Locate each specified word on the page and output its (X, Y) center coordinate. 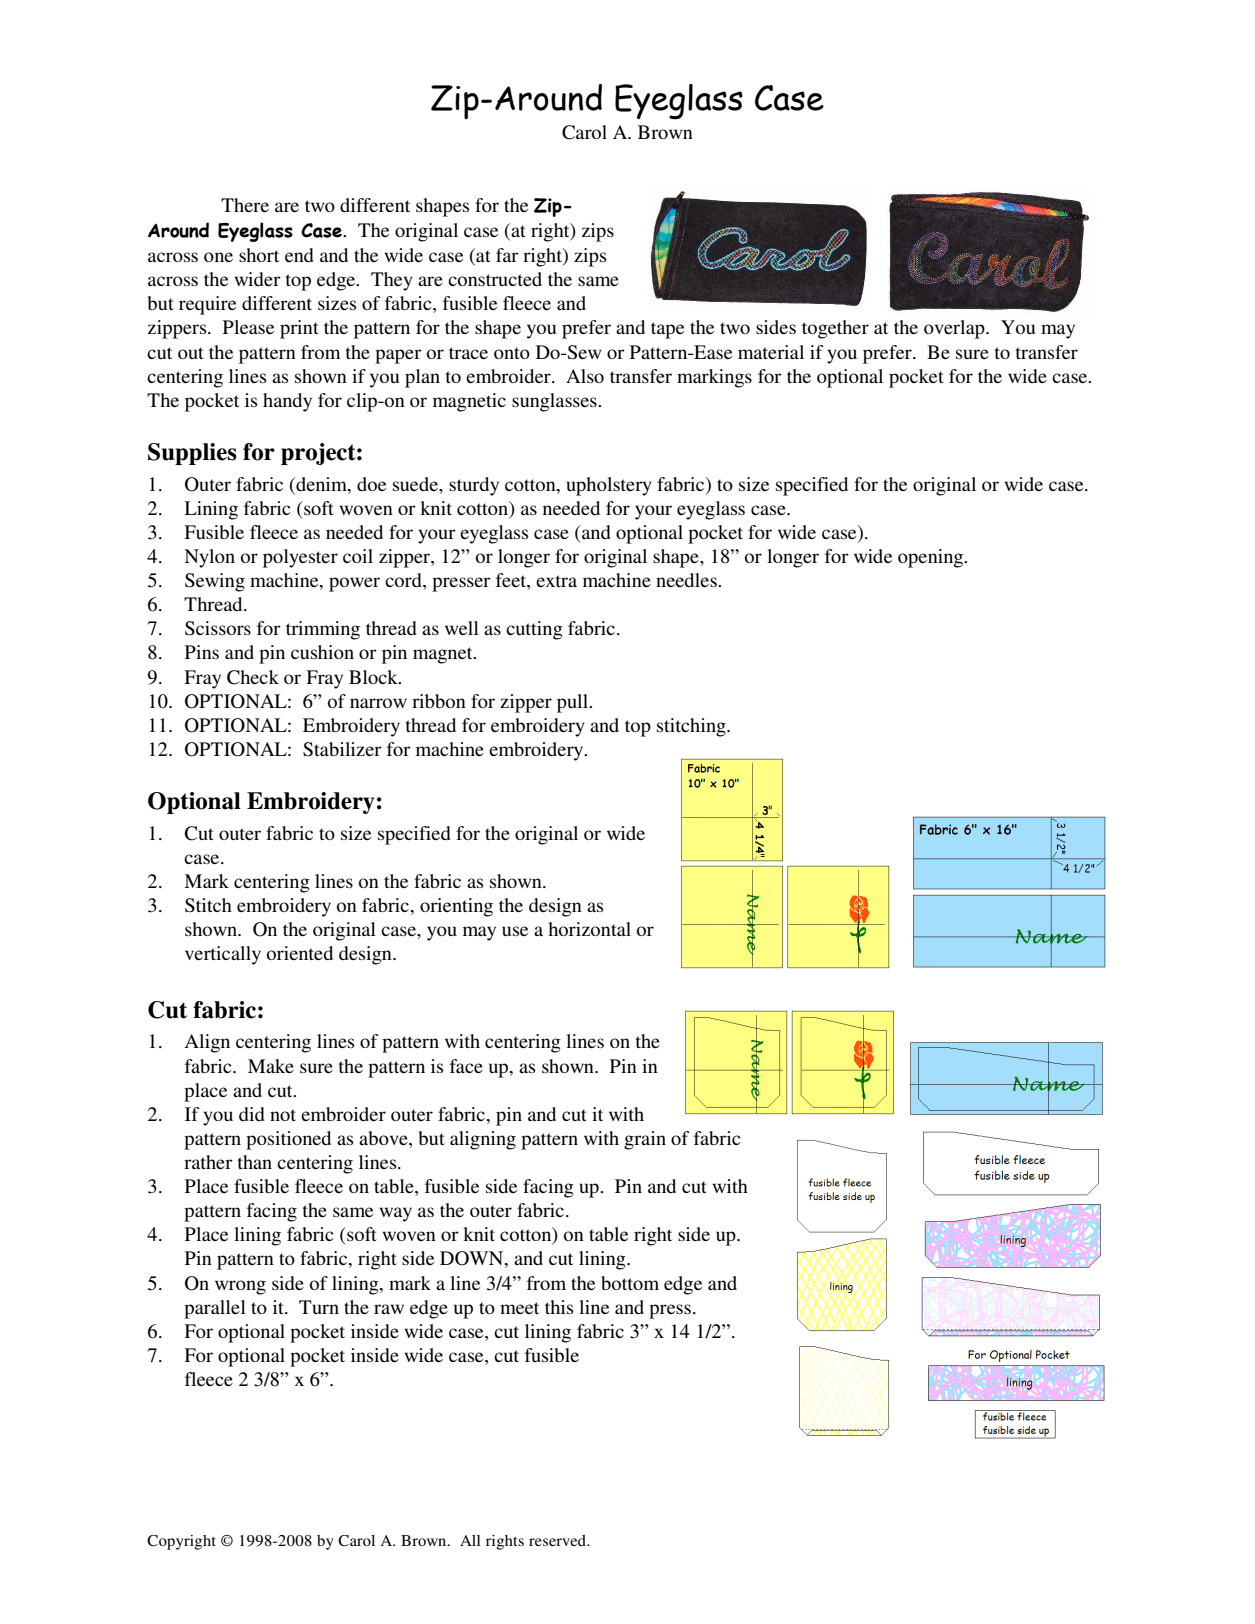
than (255, 1162)
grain (645, 1140)
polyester (300, 558)
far (507, 255)
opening (932, 558)
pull (574, 703)
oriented (300, 953)
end (299, 255)
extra (556, 581)
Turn (319, 1307)
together (835, 329)
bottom (630, 1283)
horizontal (589, 929)
